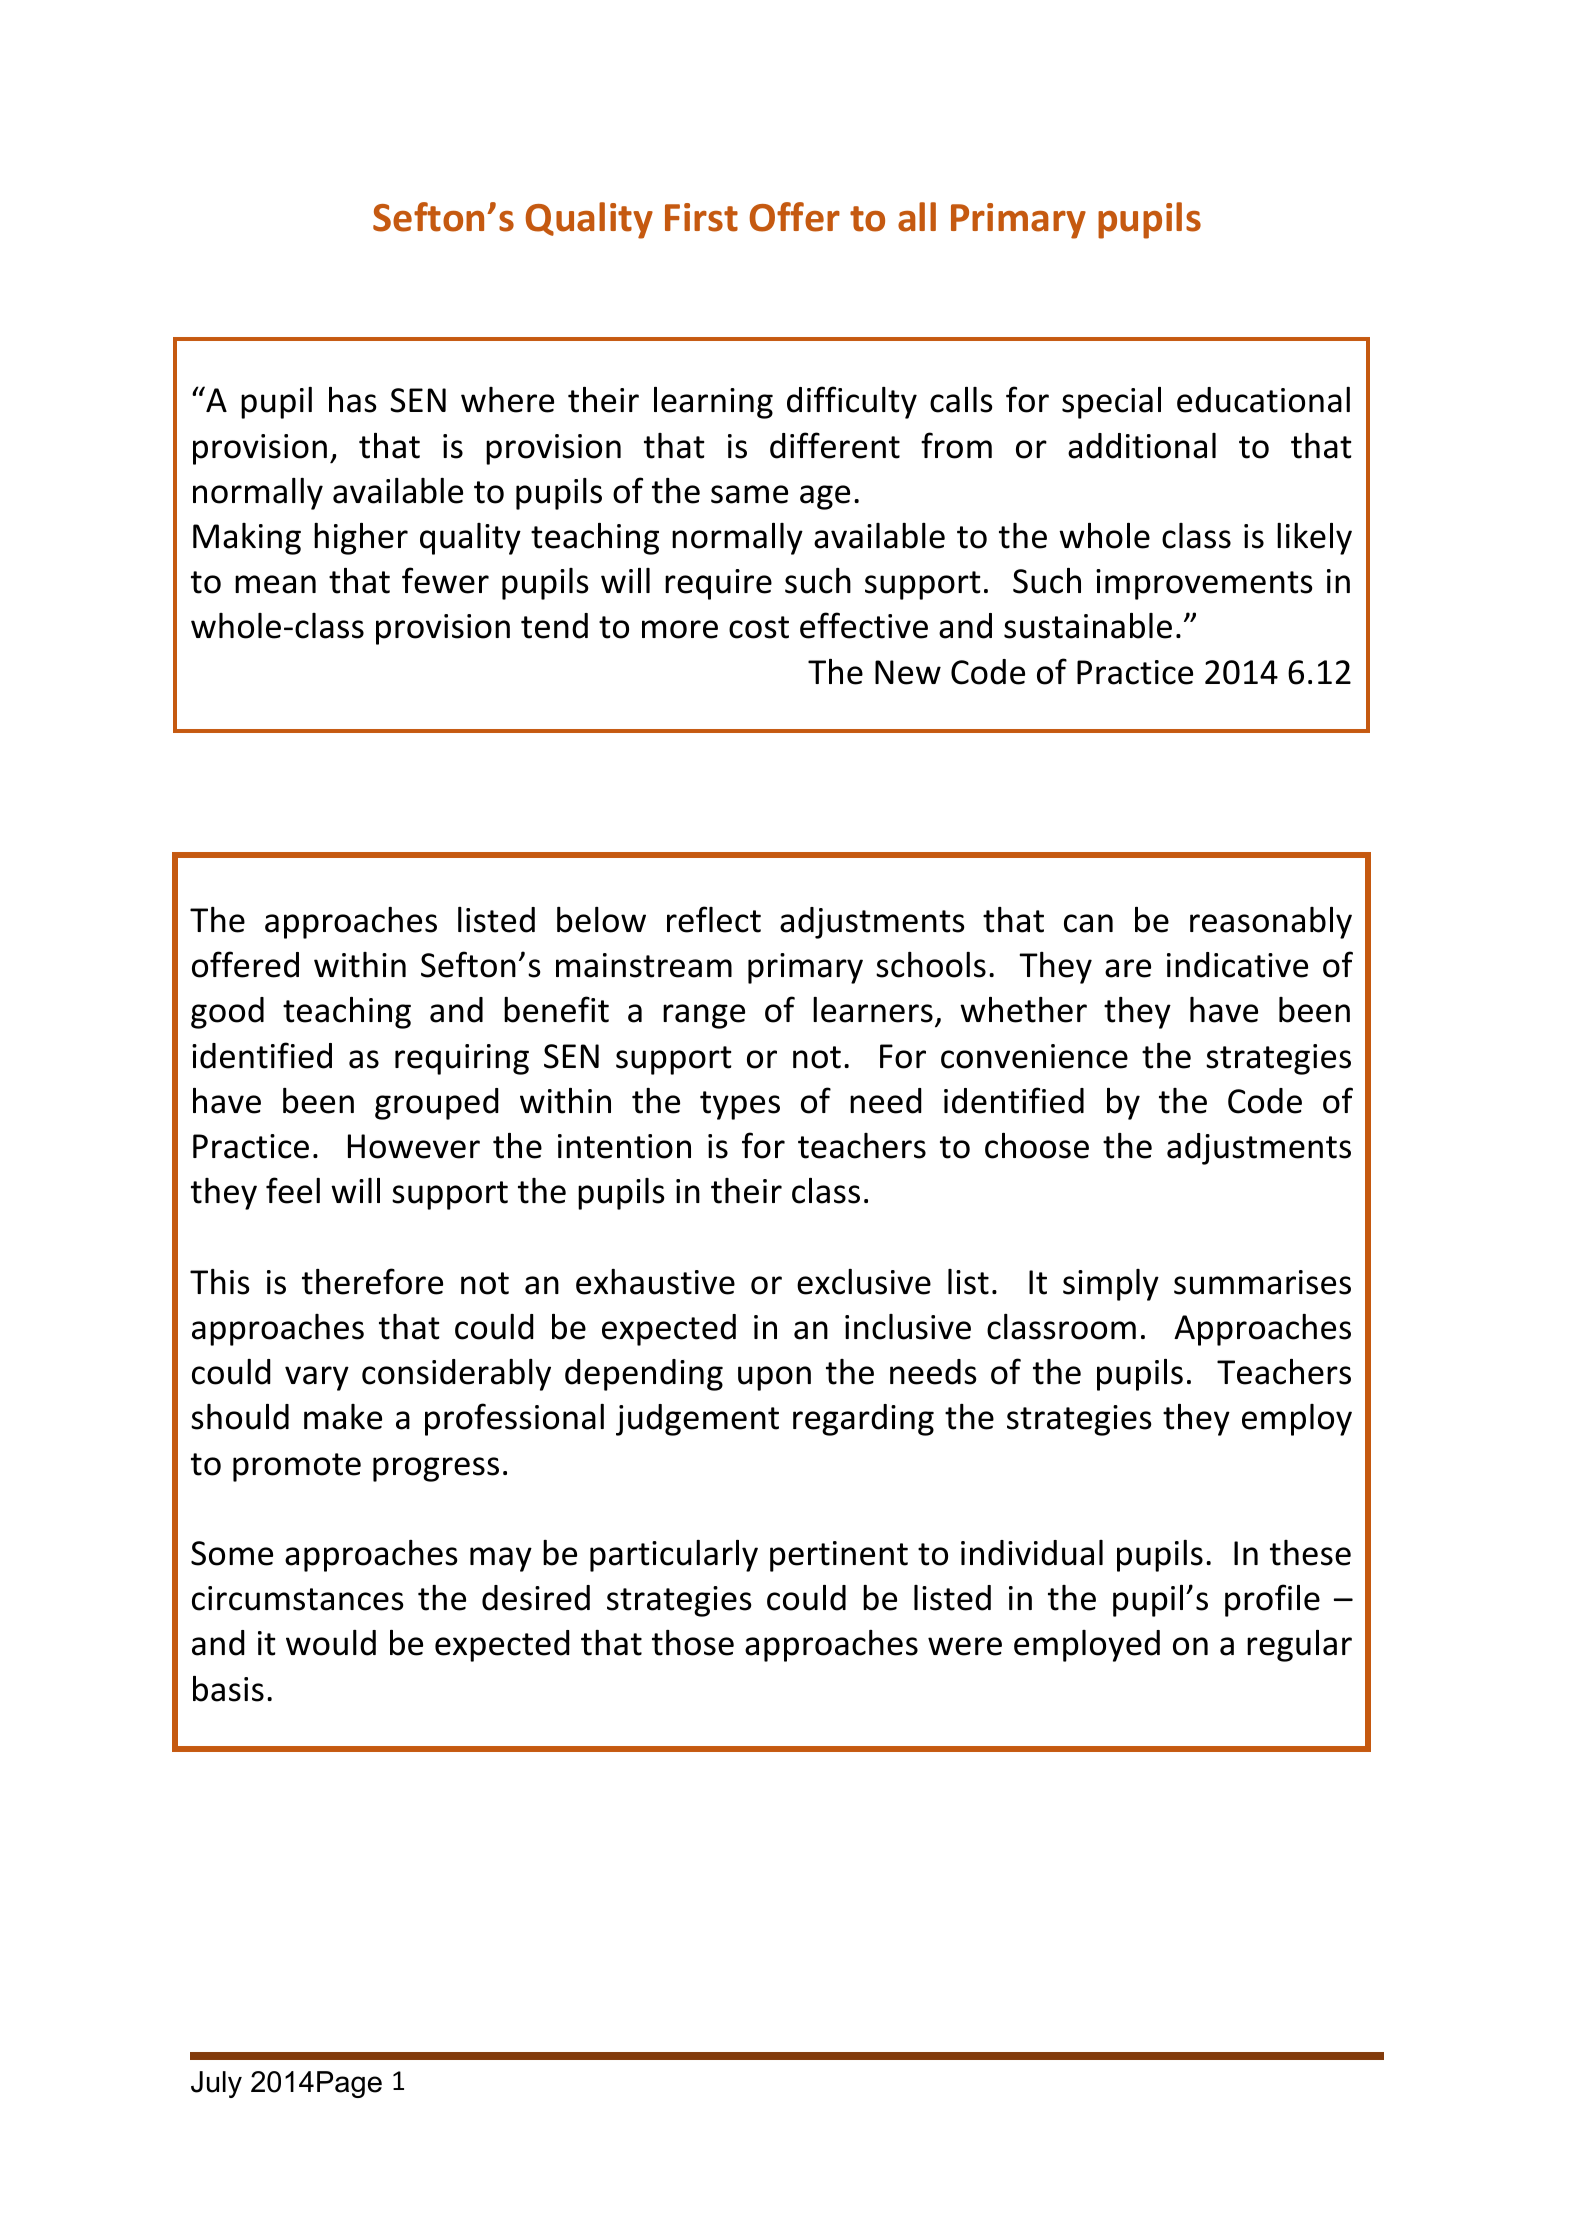  Describe the element at coordinates (275, 584) in the image. I see `mean` at that location.
